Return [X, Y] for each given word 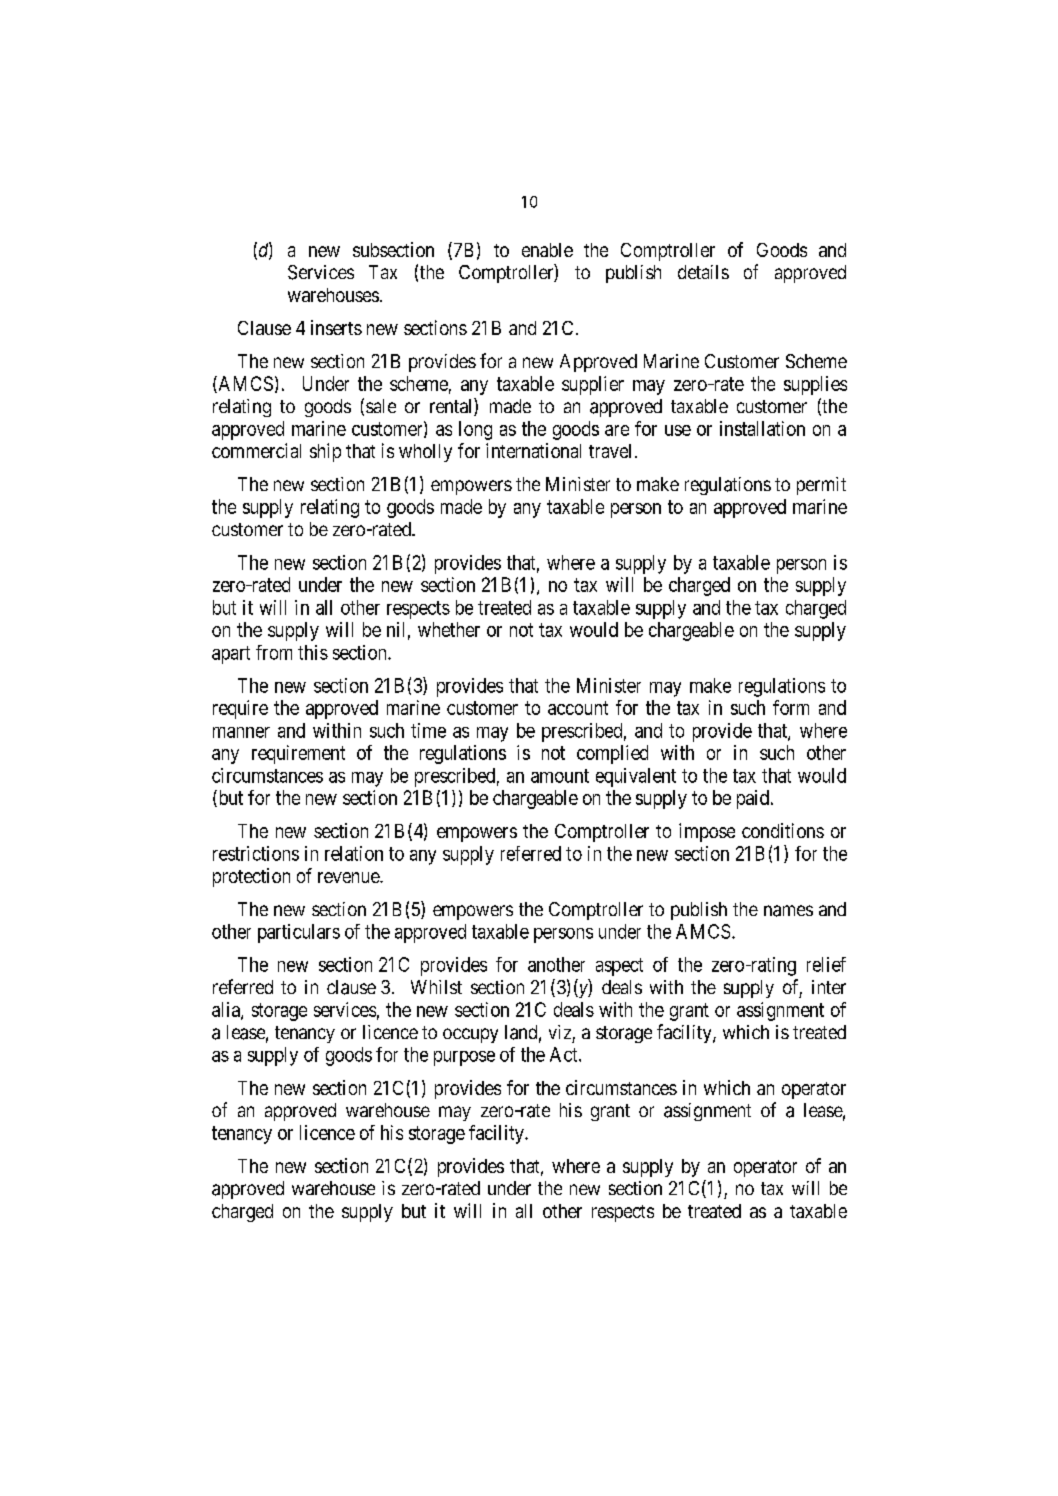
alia [227, 1010]
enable [547, 250]
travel [610, 451]
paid [753, 799]
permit [821, 486]
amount [560, 776]
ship [325, 452]
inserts [336, 327]
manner [241, 732]
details [703, 272]
